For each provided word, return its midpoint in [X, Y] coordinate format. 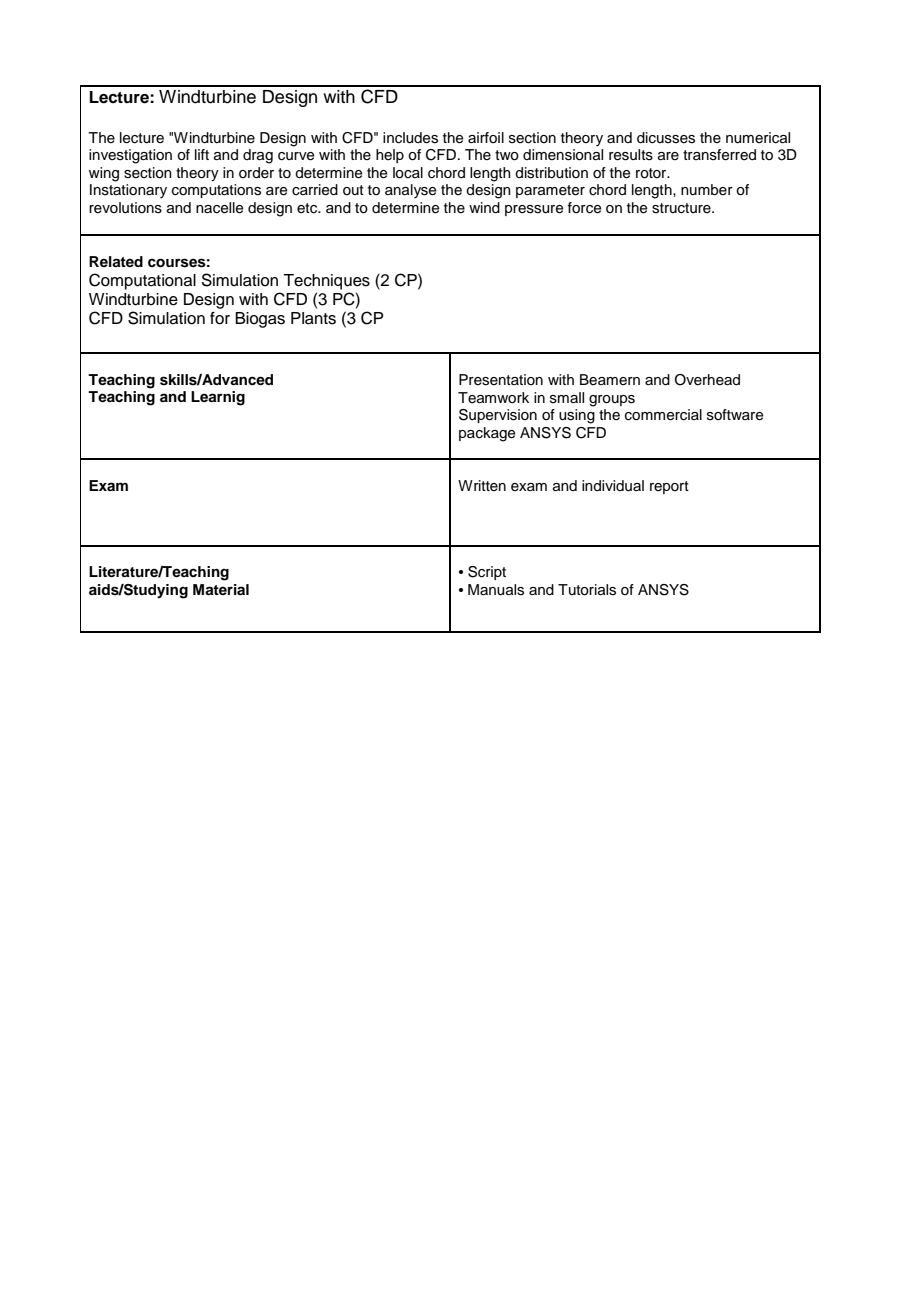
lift [202, 154]
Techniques [326, 282]
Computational [142, 281]
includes [410, 138]
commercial [663, 415]
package [487, 434]
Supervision [498, 416]
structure [682, 208]
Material [221, 589]
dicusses [666, 138]
